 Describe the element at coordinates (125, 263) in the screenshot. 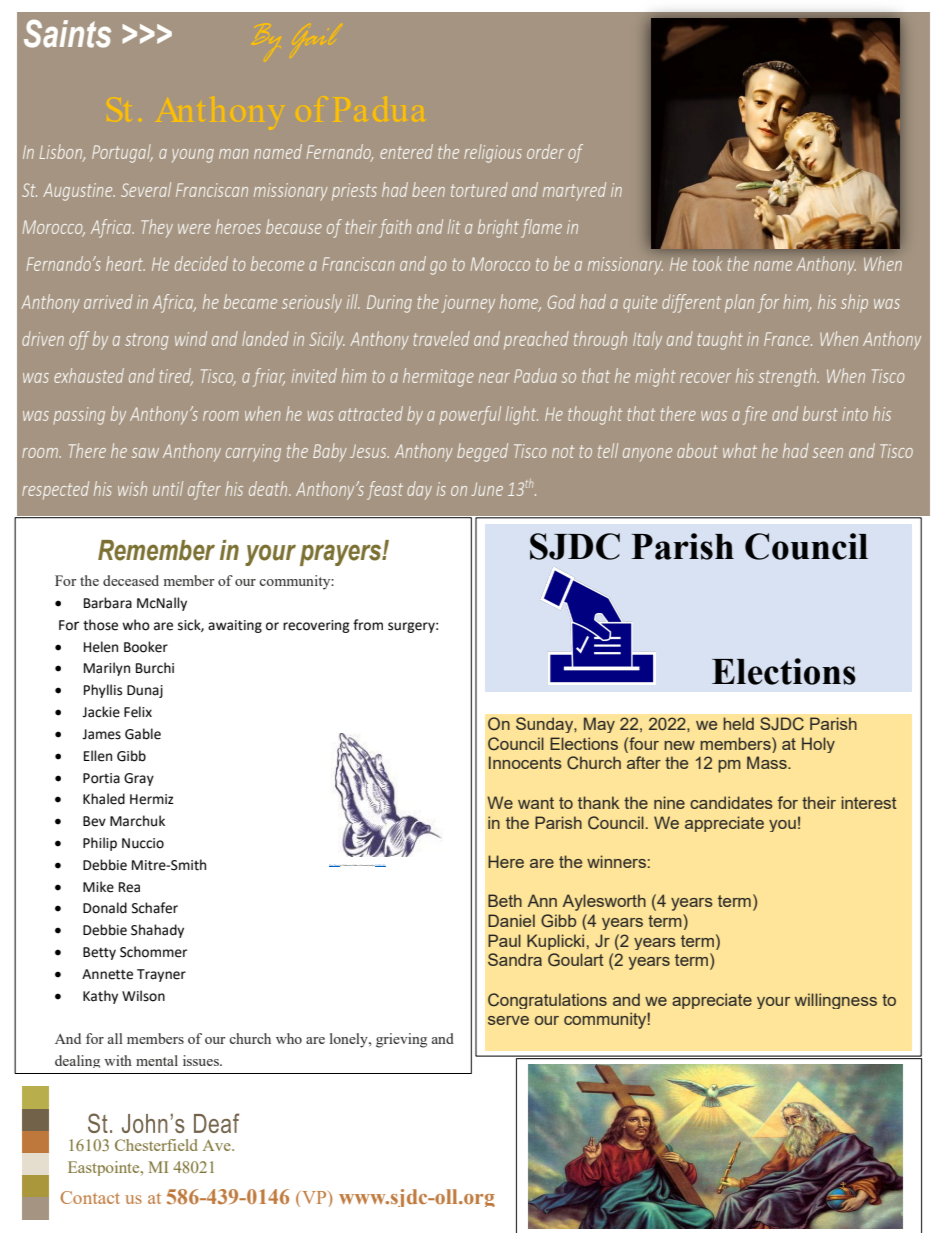

I see `heart` at that location.
